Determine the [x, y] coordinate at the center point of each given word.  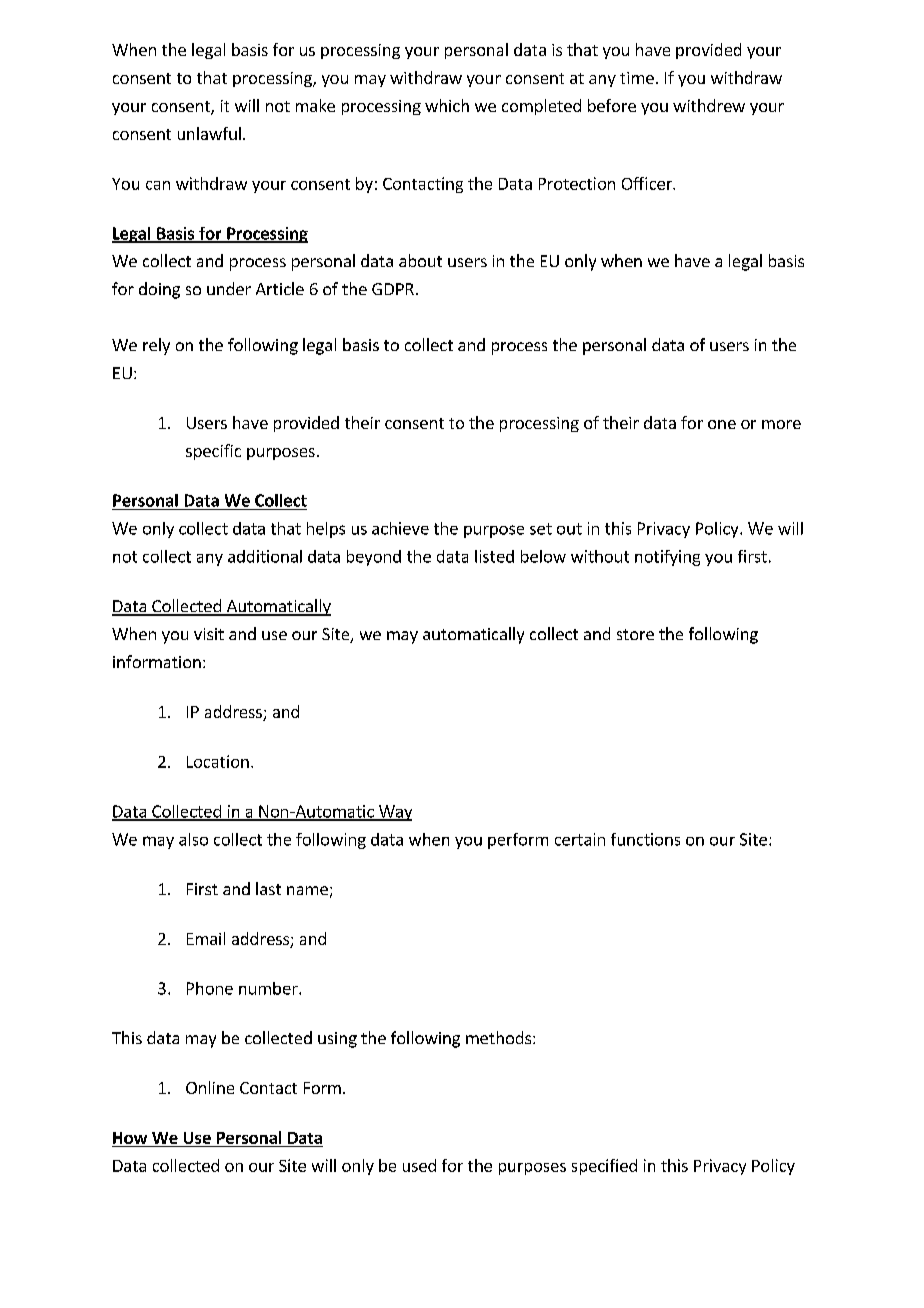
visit [209, 634]
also [193, 839]
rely [156, 346]
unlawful [209, 133]
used [419, 1165]
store [635, 634]
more [781, 424]
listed [494, 556]
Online [210, 1087]
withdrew [709, 105]
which [447, 105]
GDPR [393, 289]
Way [394, 813]
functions [645, 839]
